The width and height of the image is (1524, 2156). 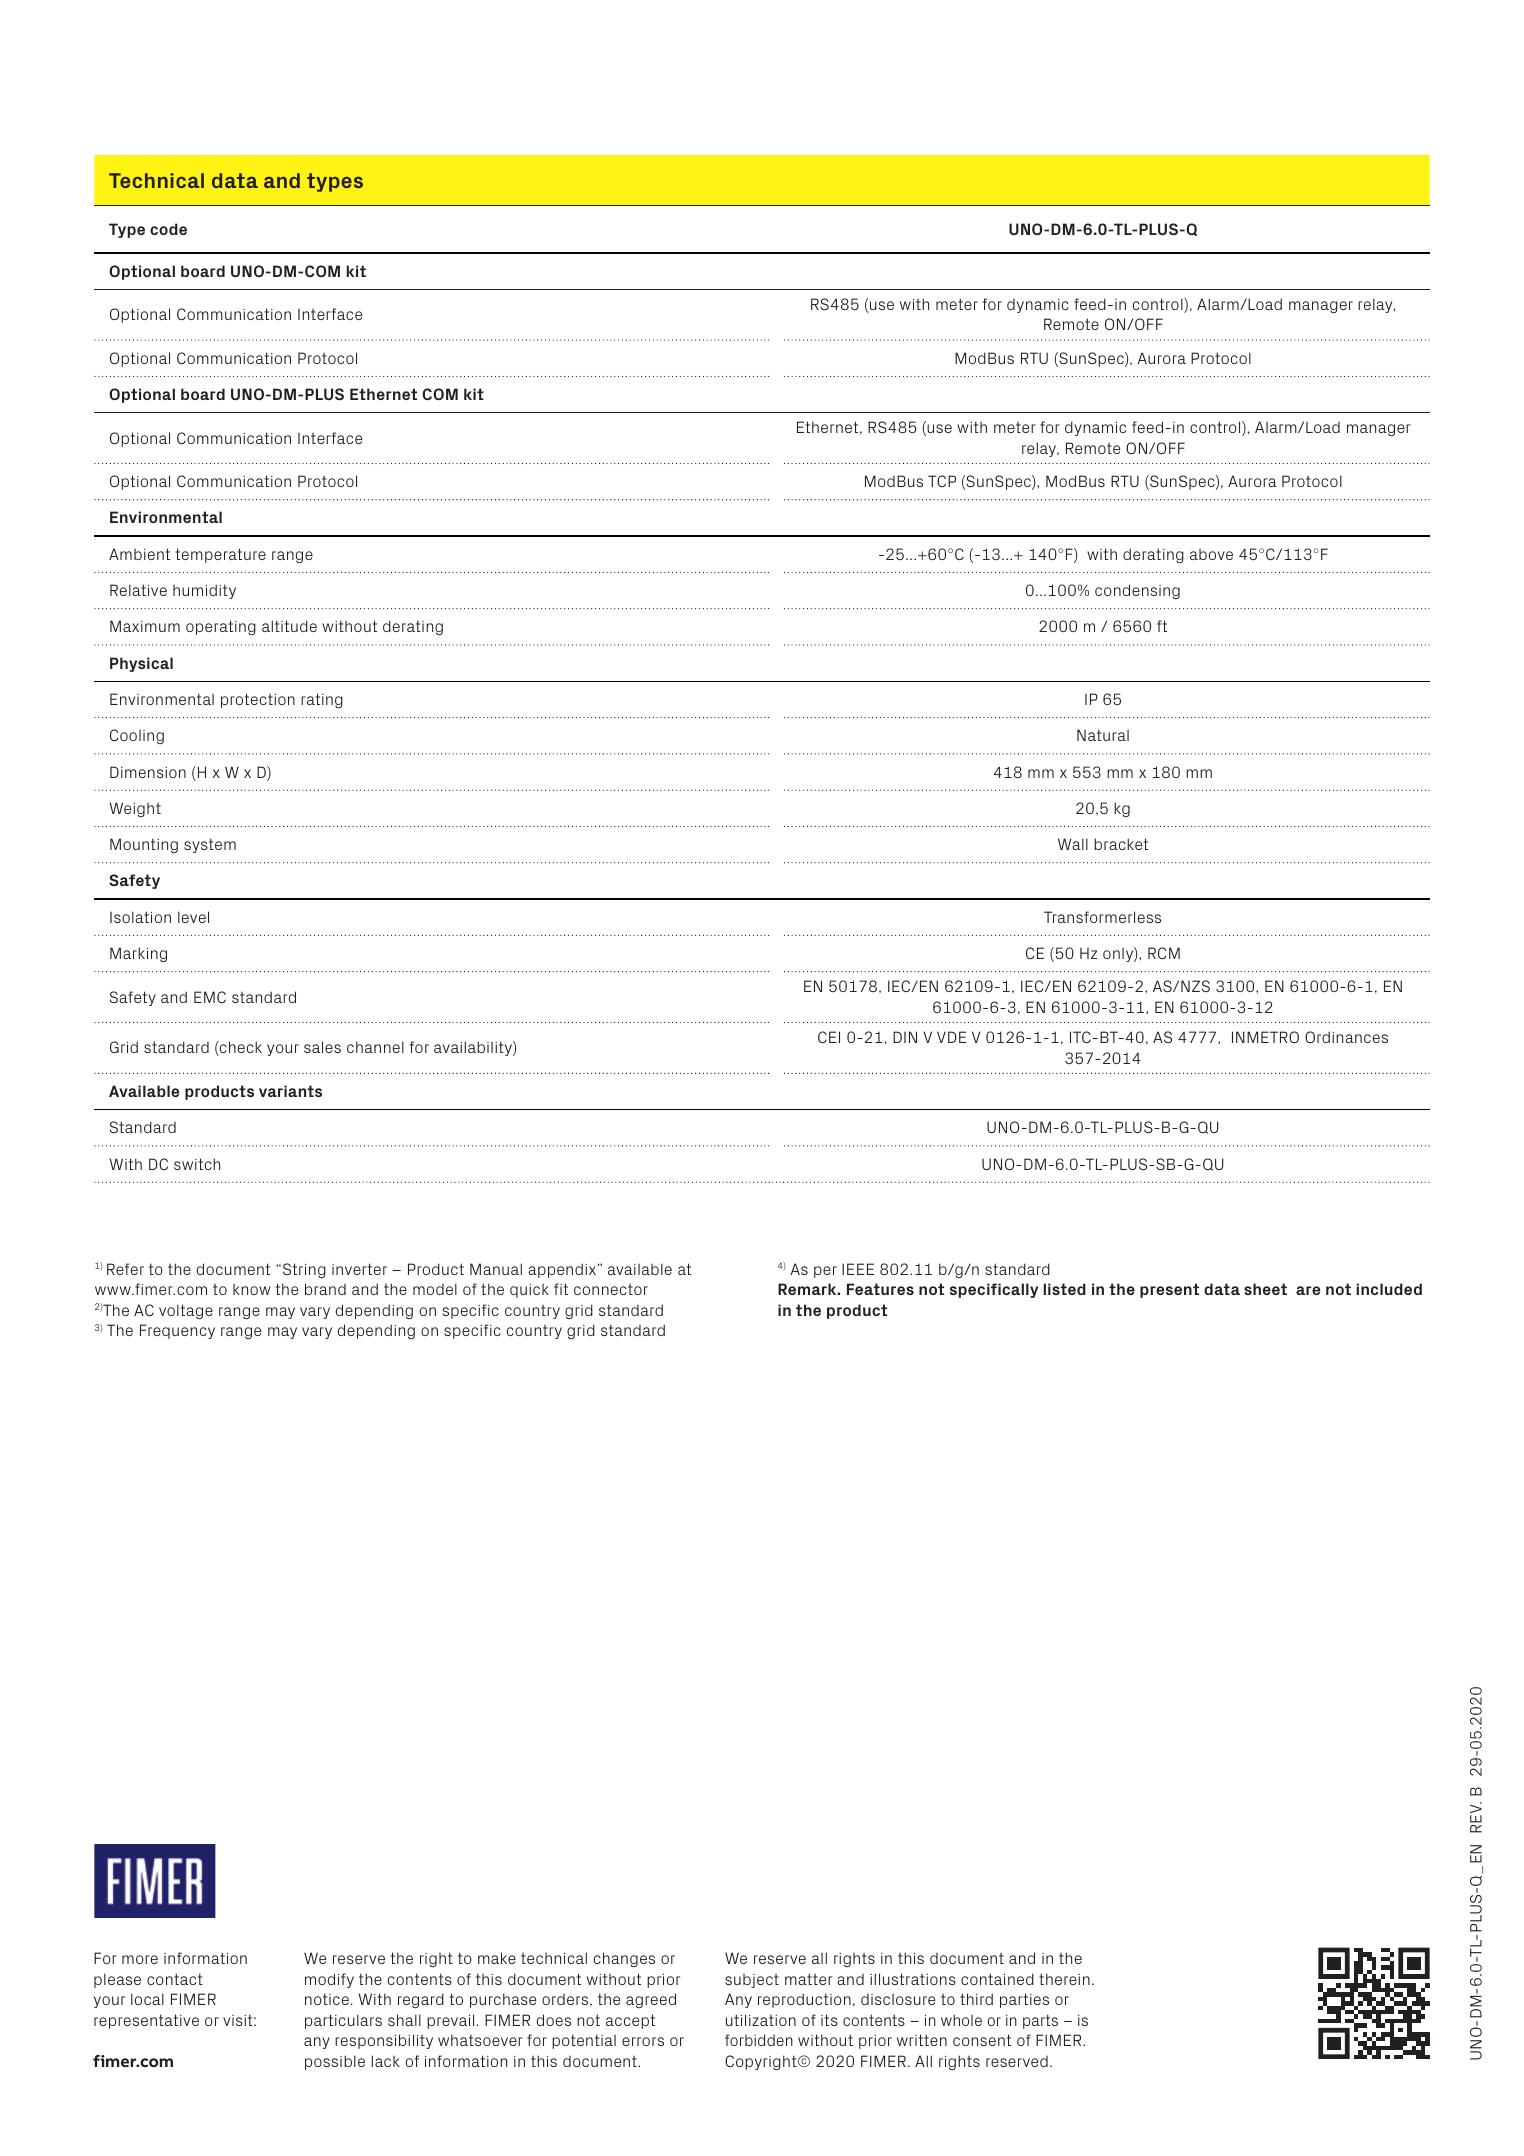 I want to click on RCM, so click(x=1164, y=953).
